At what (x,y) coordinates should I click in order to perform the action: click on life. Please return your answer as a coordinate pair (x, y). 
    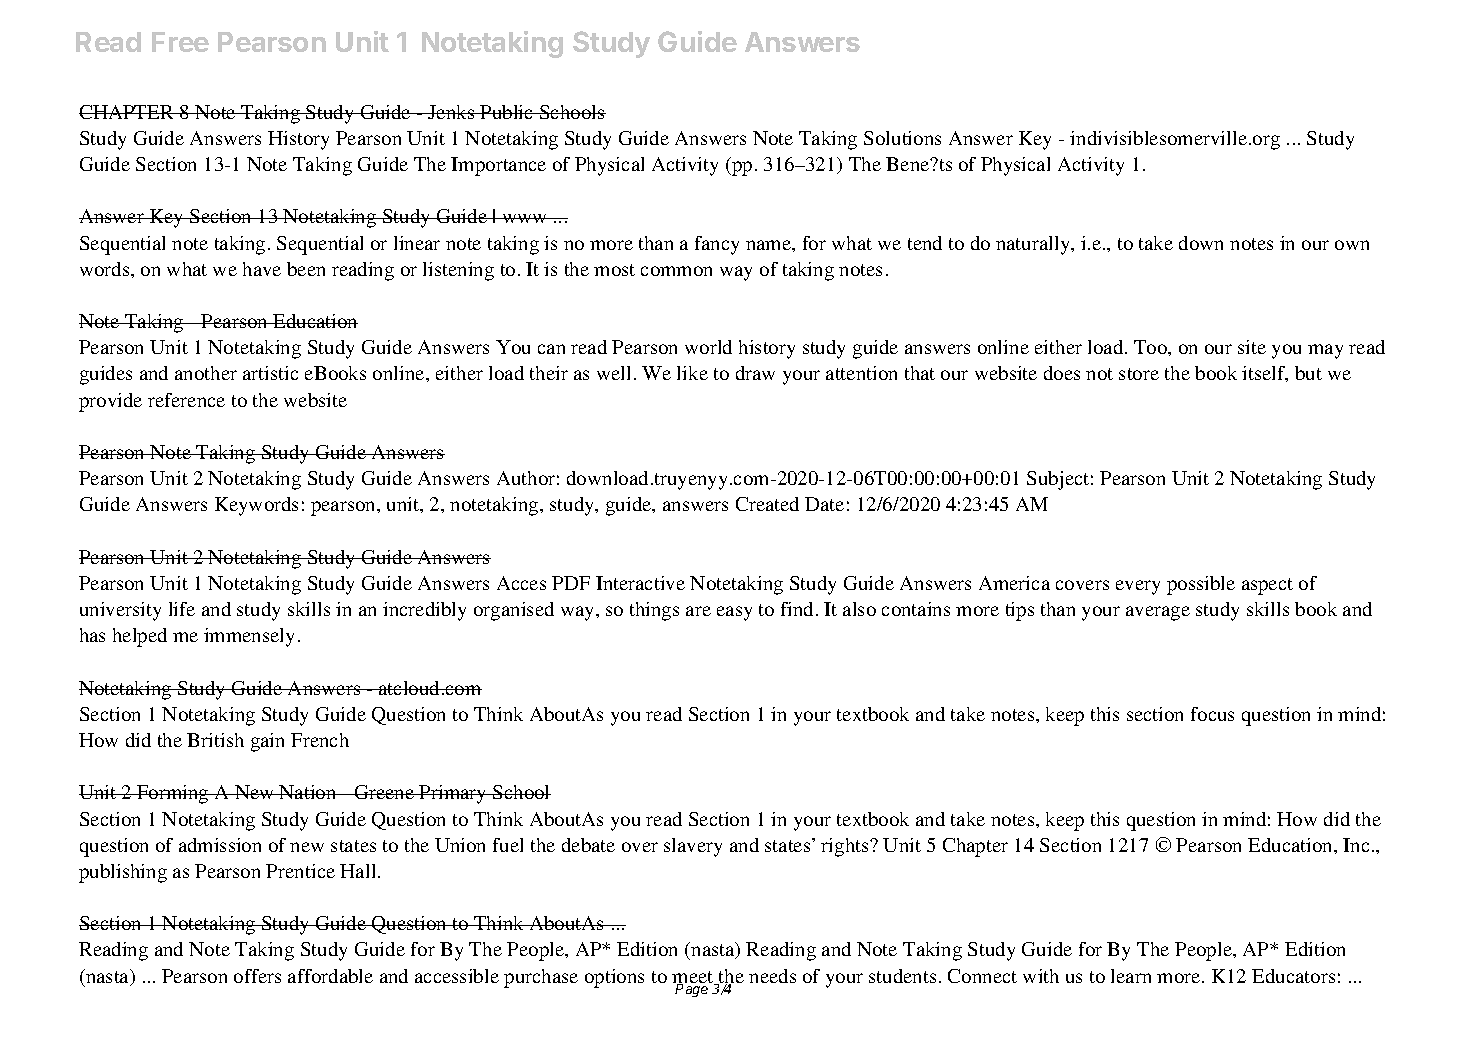
    Looking at the image, I should click on (182, 609).
